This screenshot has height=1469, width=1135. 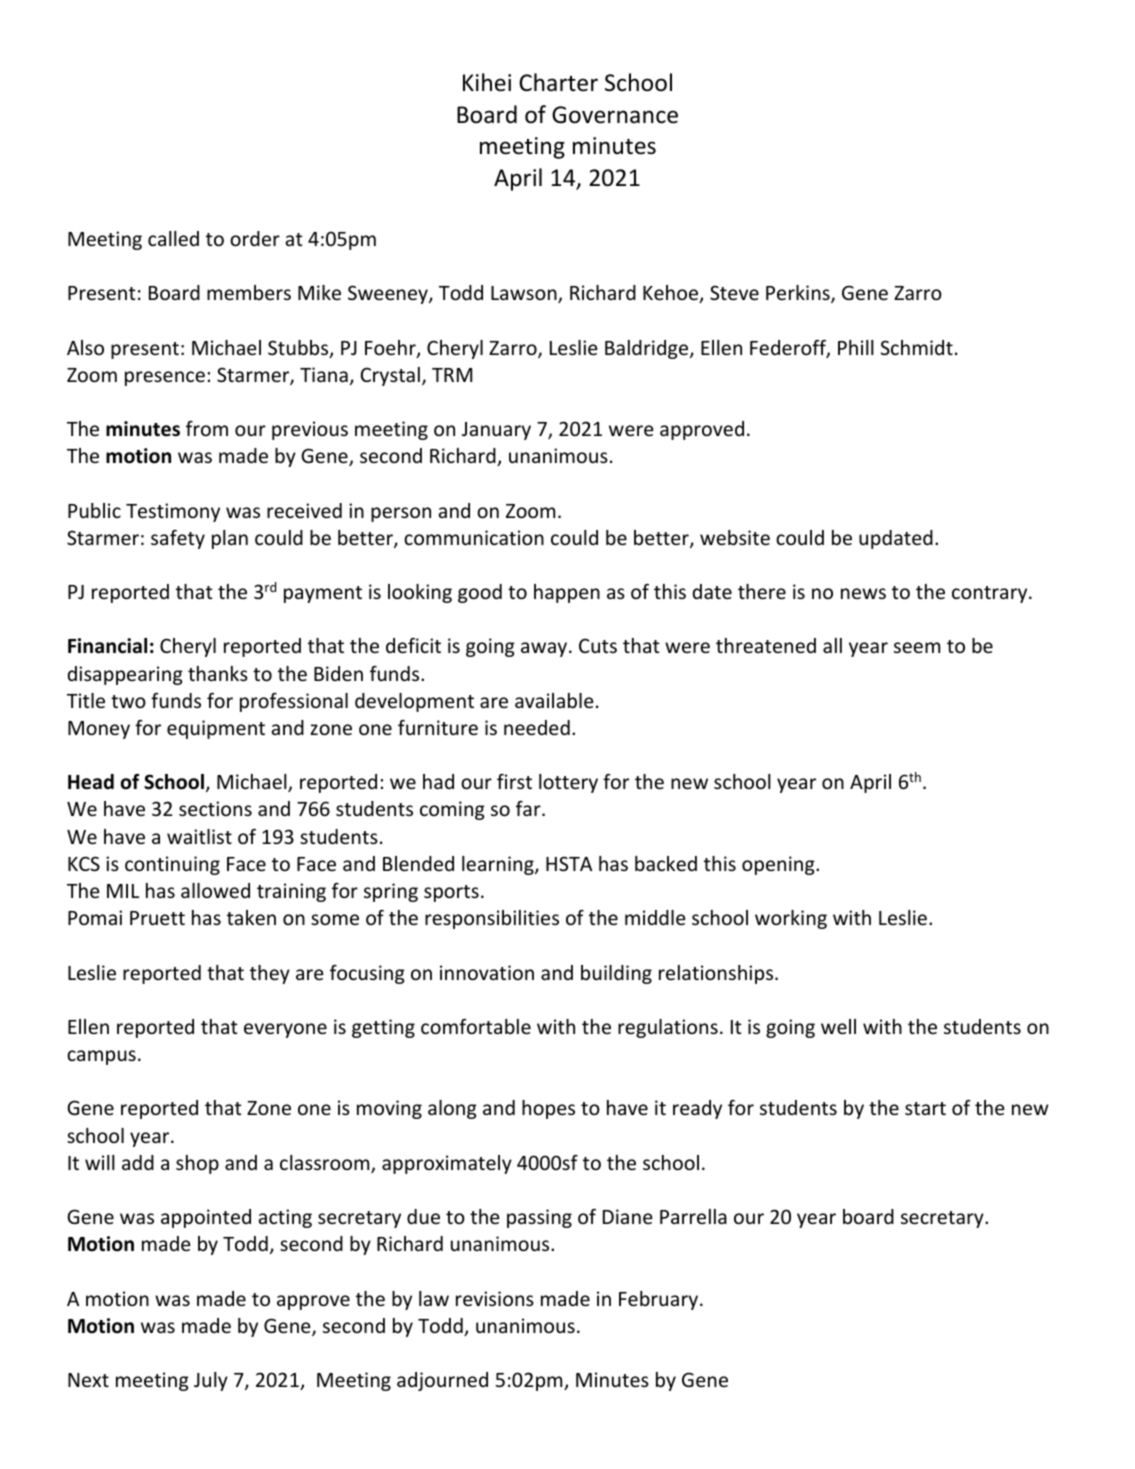 What do you see at coordinates (216, 729) in the screenshot?
I see `equipment` at bounding box center [216, 729].
